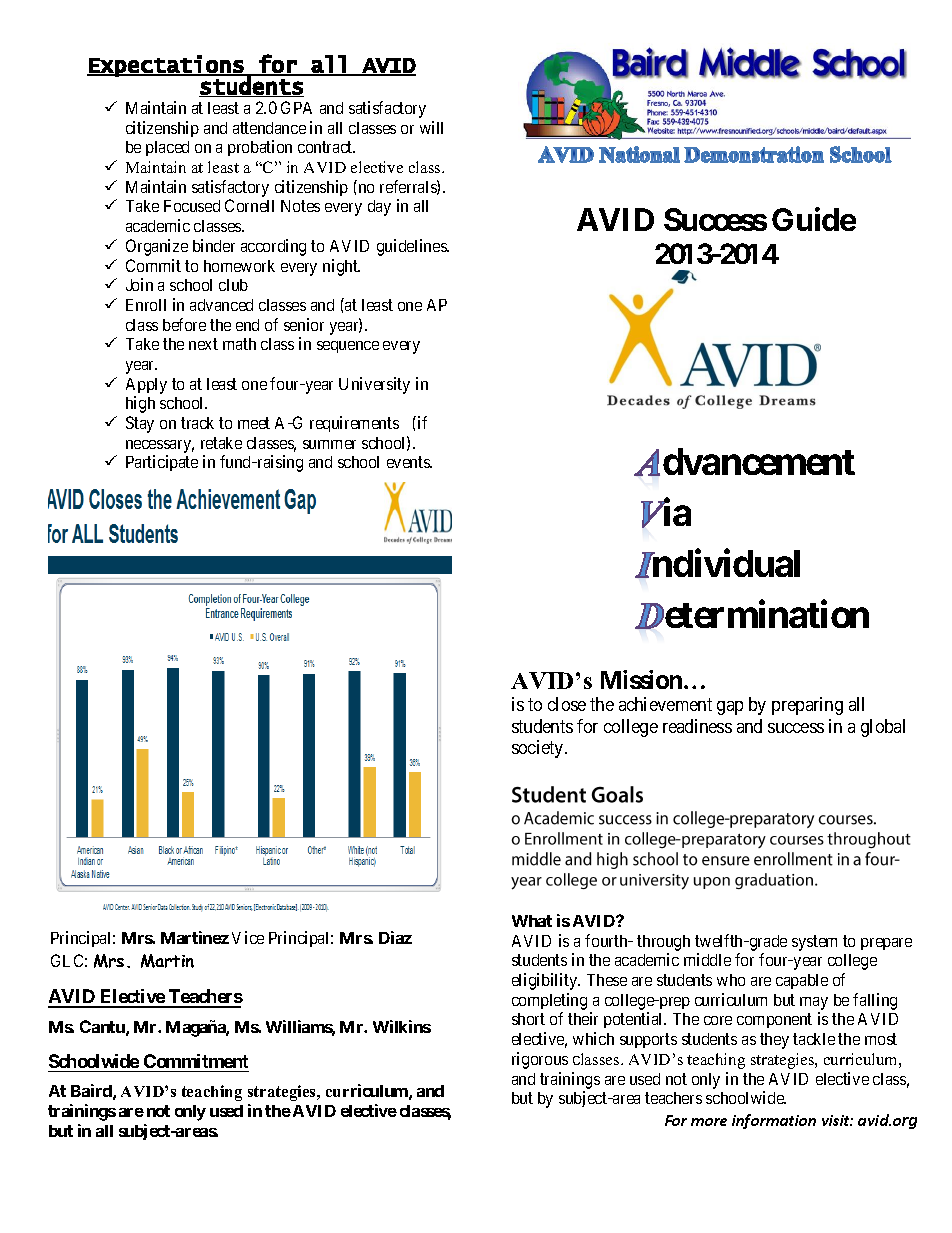 The image size is (952, 1233). Describe the element at coordinates (540, 1060) in the screenshot. I see `rigorous` at that location.
